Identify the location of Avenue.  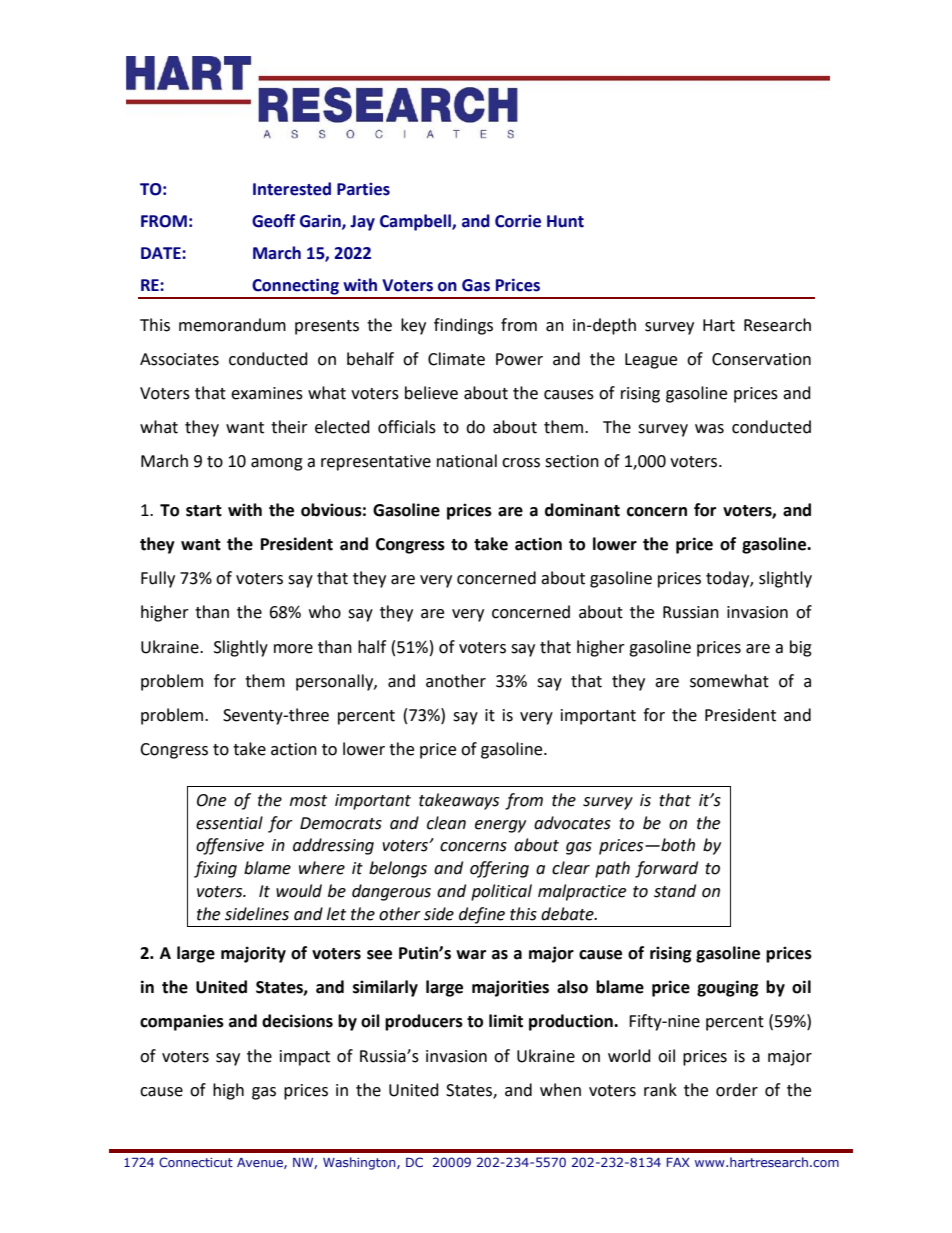
(261, 1163).
